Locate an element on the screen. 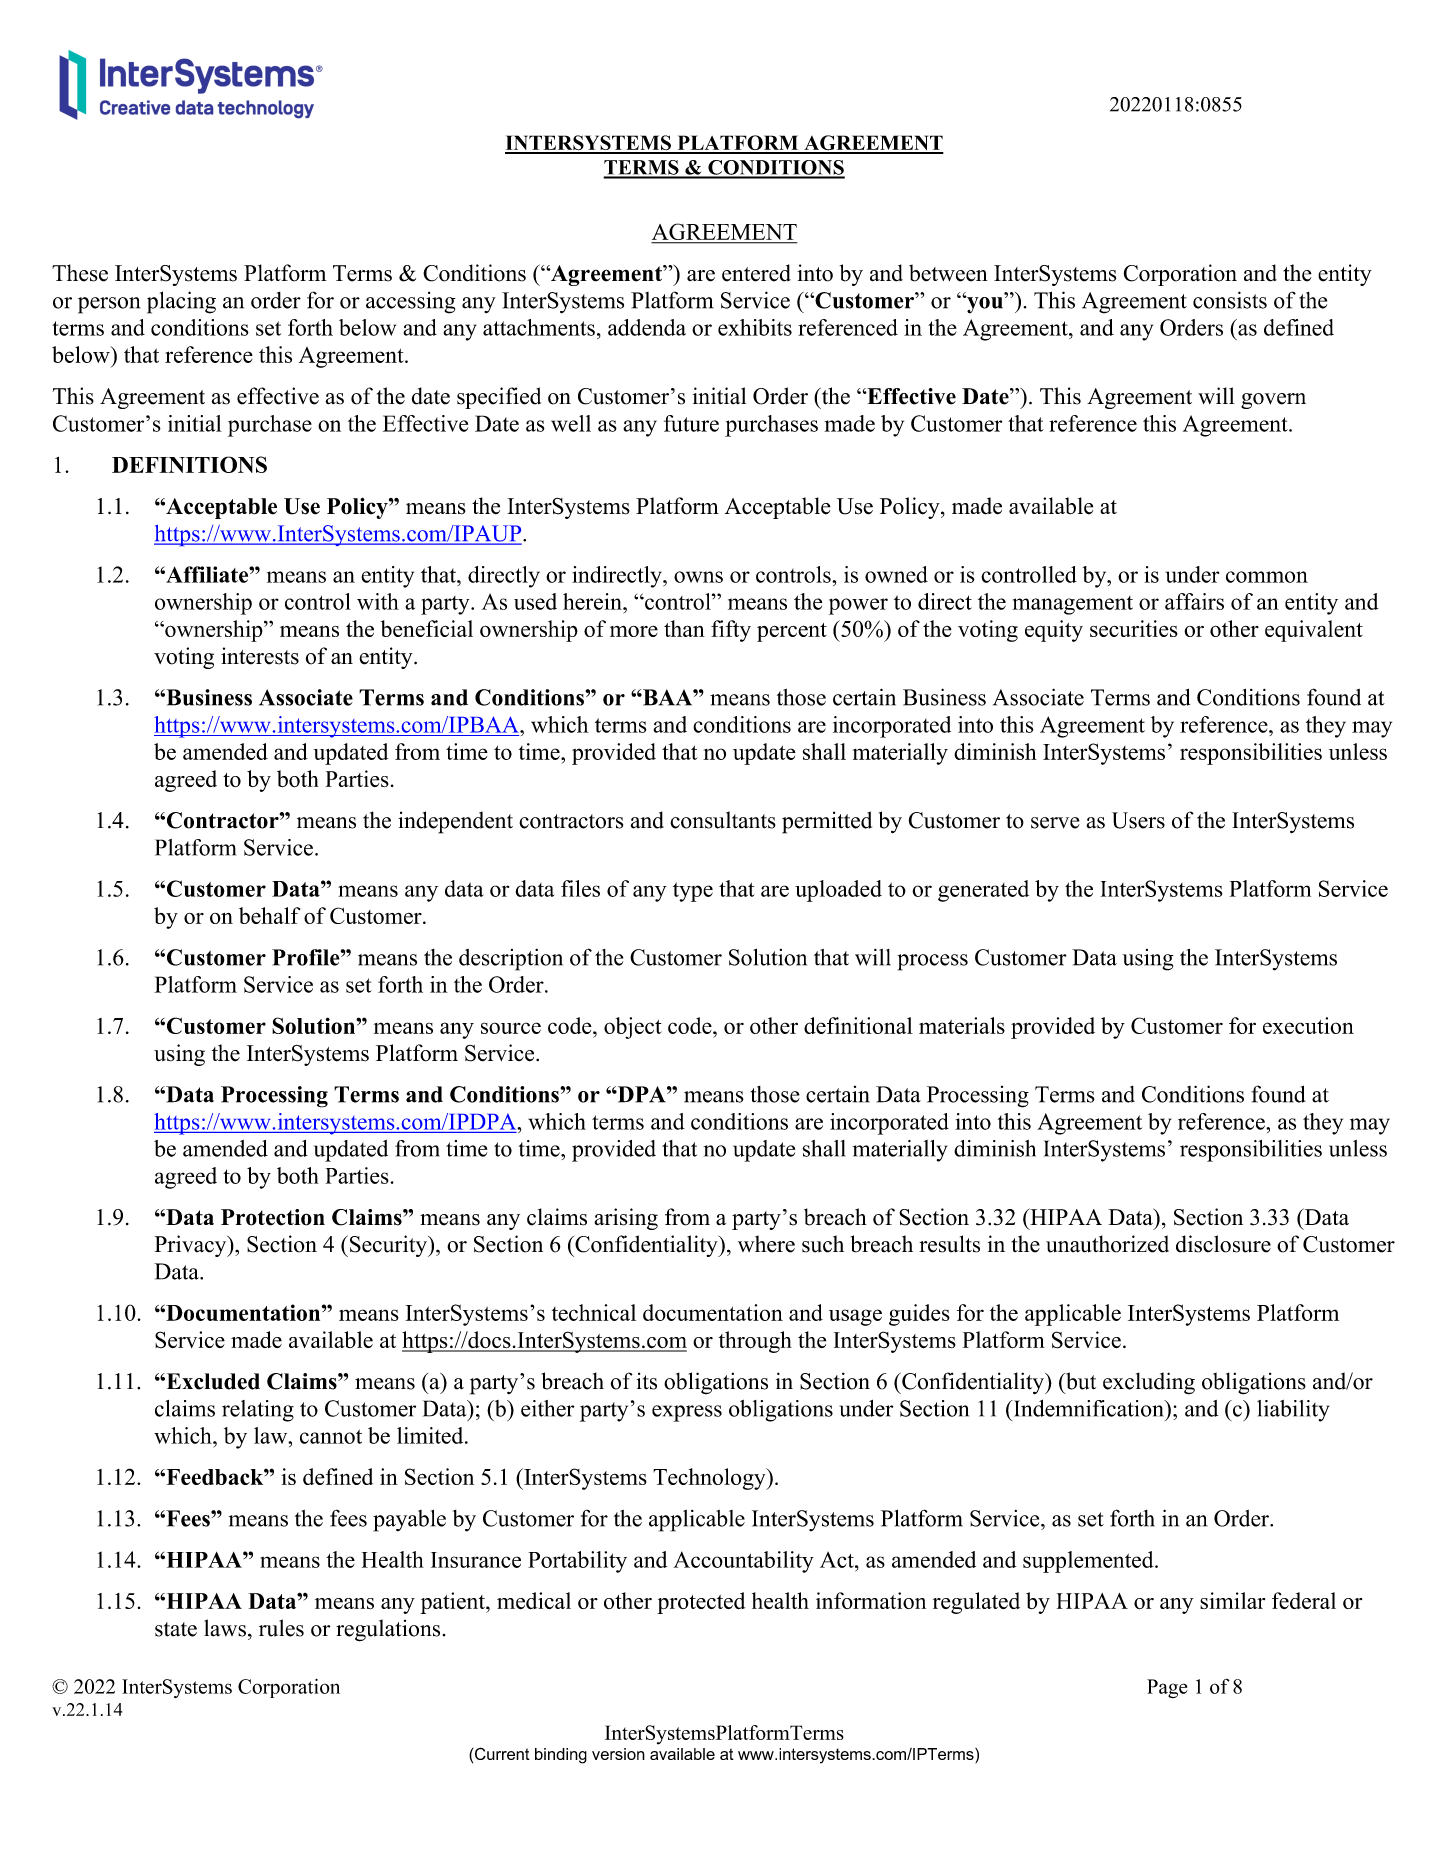 This screenshot has height=1871, width=1446. laws is located at coordinates (225, 1628).
